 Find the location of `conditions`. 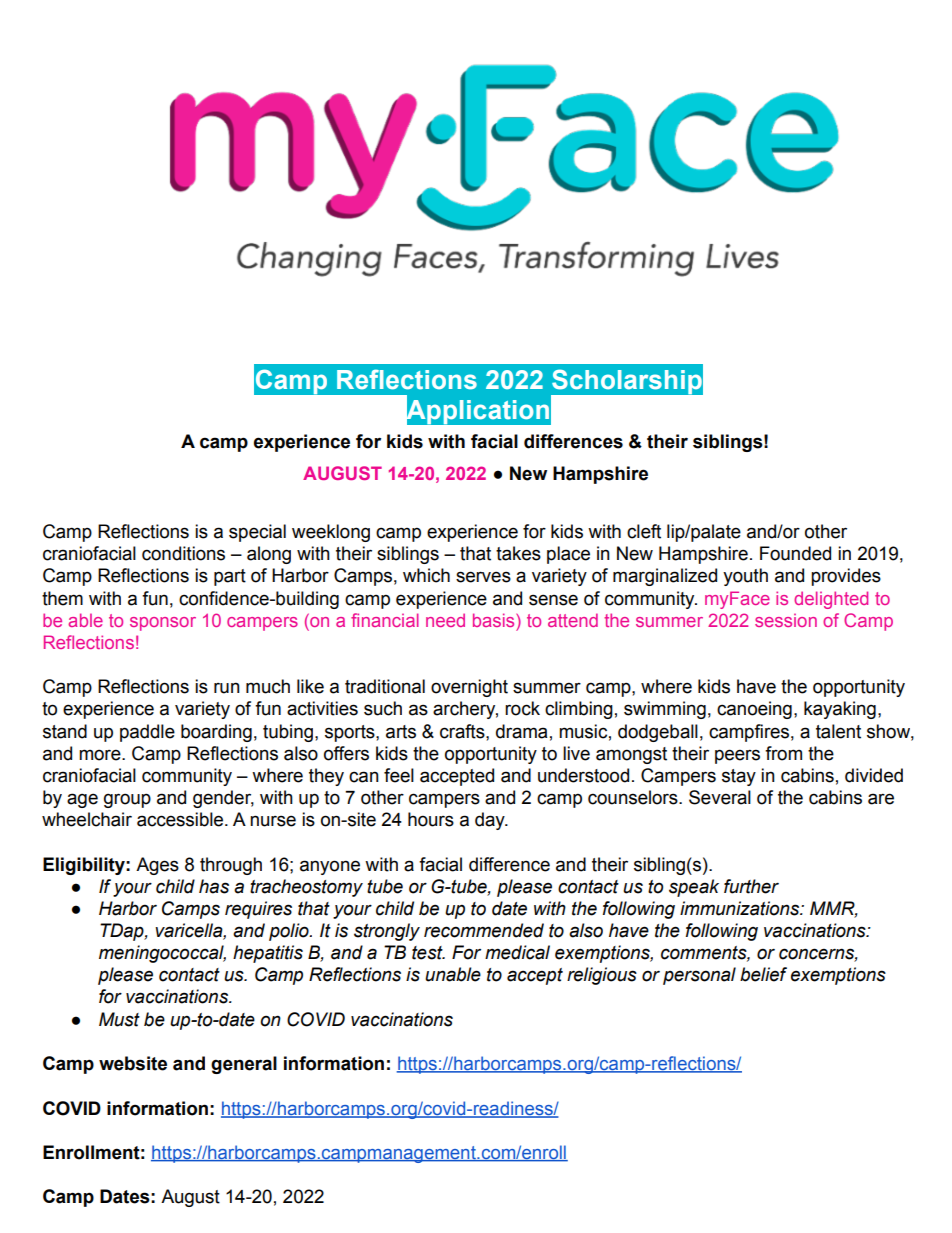

conditions is located at coordinates (183, 553).
